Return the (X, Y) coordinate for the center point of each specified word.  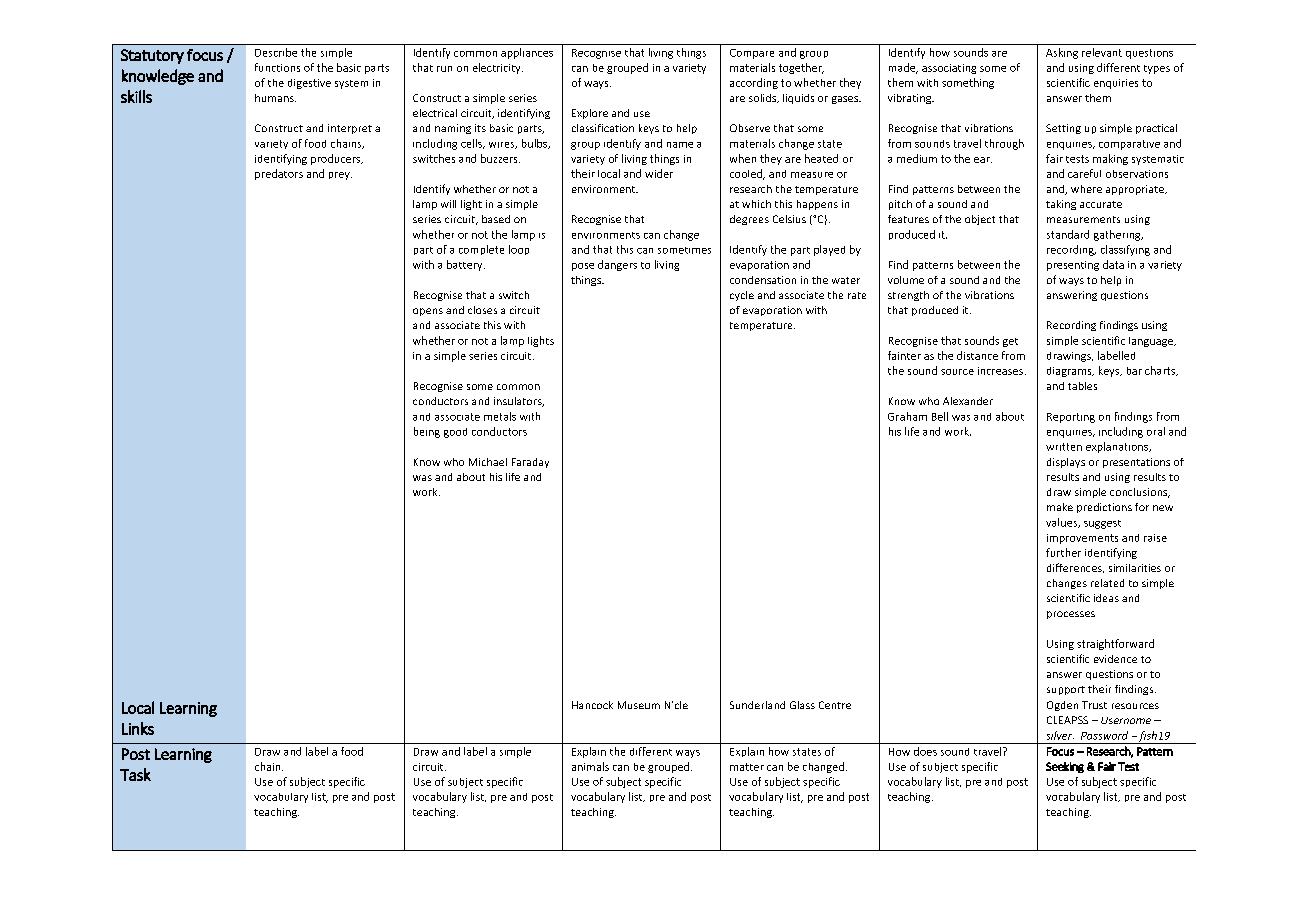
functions (277, 67)
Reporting (1071, 418)
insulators (519, 402)
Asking (1062, 53)
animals (590, 766)
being (427, 432)
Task (135, 774)
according (754, 83)
